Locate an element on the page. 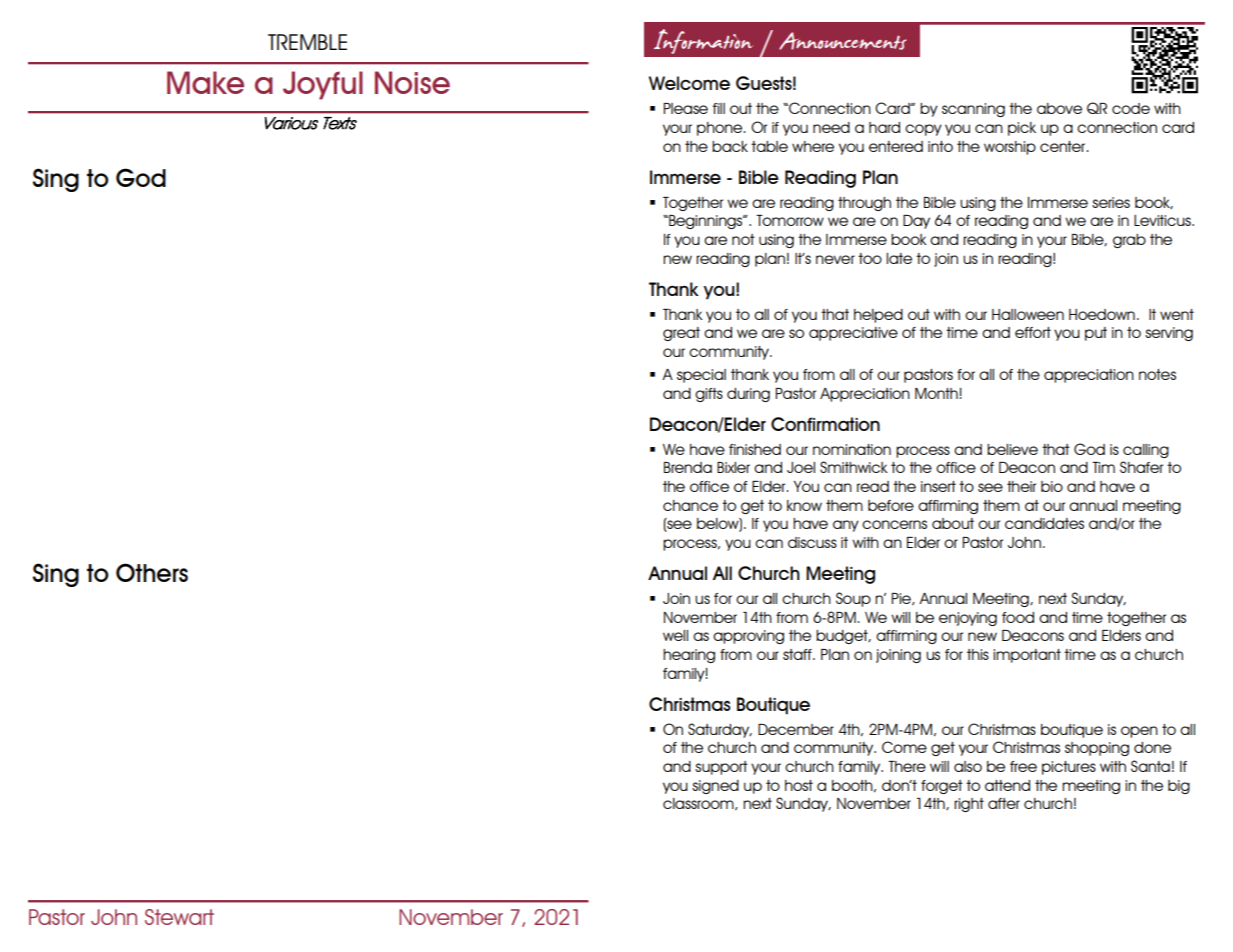 The image size is (1233, 952). bio is located at coordinates (1052, 486).
